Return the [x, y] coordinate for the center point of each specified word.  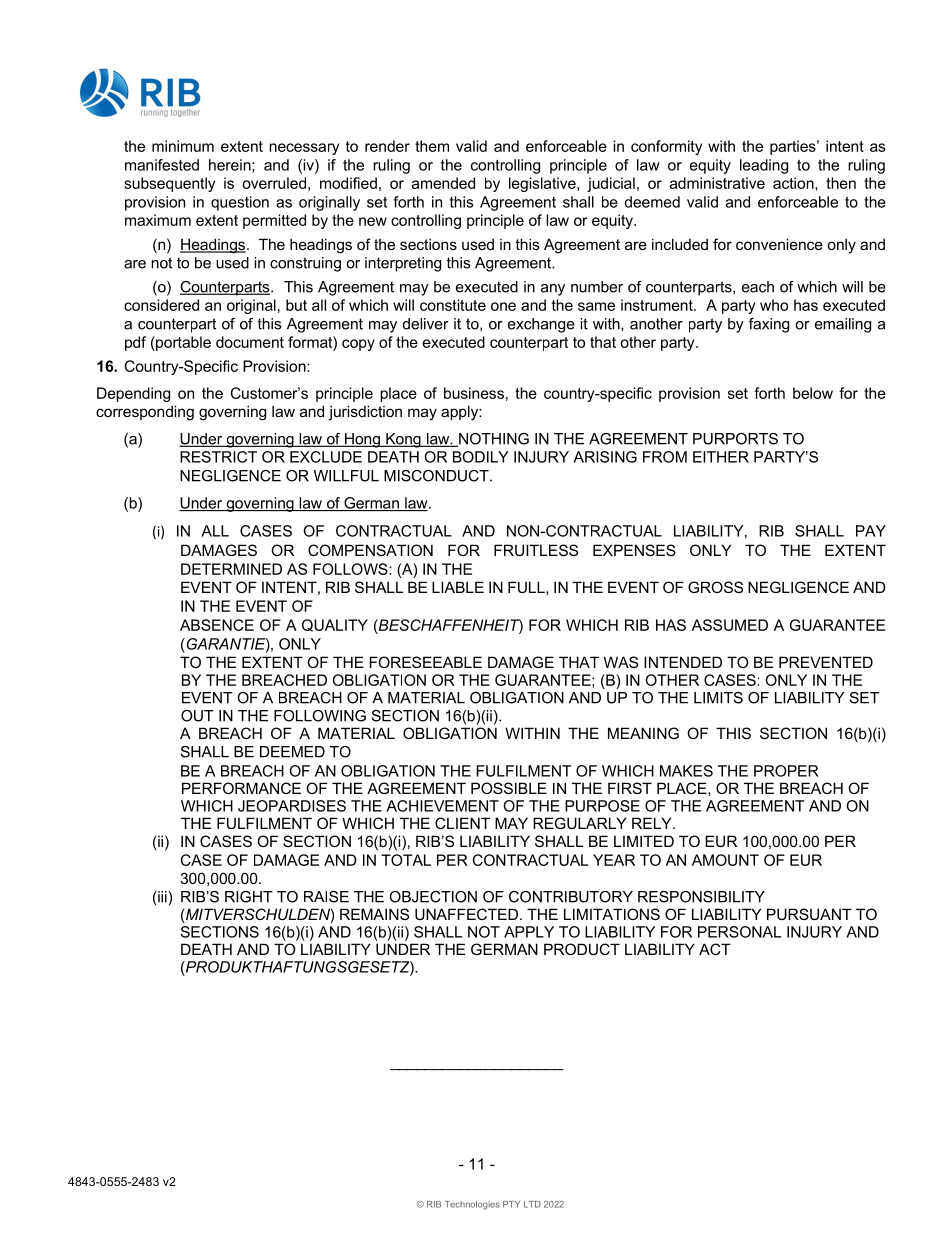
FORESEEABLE [425, 662]
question [240, 203]
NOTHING [493, 440]
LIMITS [718, 698]
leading [764, 166]
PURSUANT [809, 914]
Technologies [472, 1205]
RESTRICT [218, 457]
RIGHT [249, 897]
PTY [511, 1204]
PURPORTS [735, 439]
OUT [197, 716]
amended [443, 183]
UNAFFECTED [466, 914]
